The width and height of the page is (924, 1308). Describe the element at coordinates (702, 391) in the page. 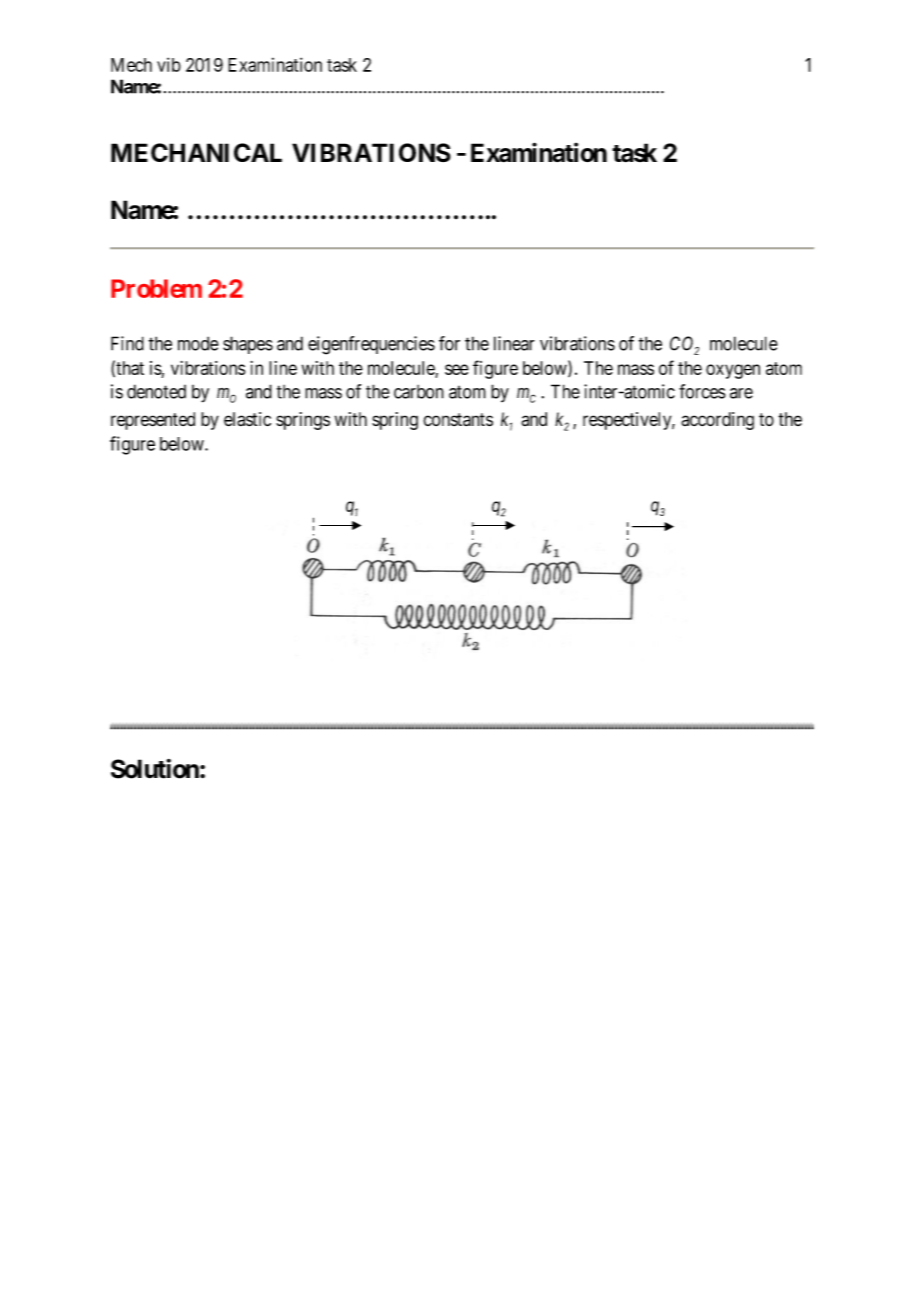

I see `forces` at that location.
